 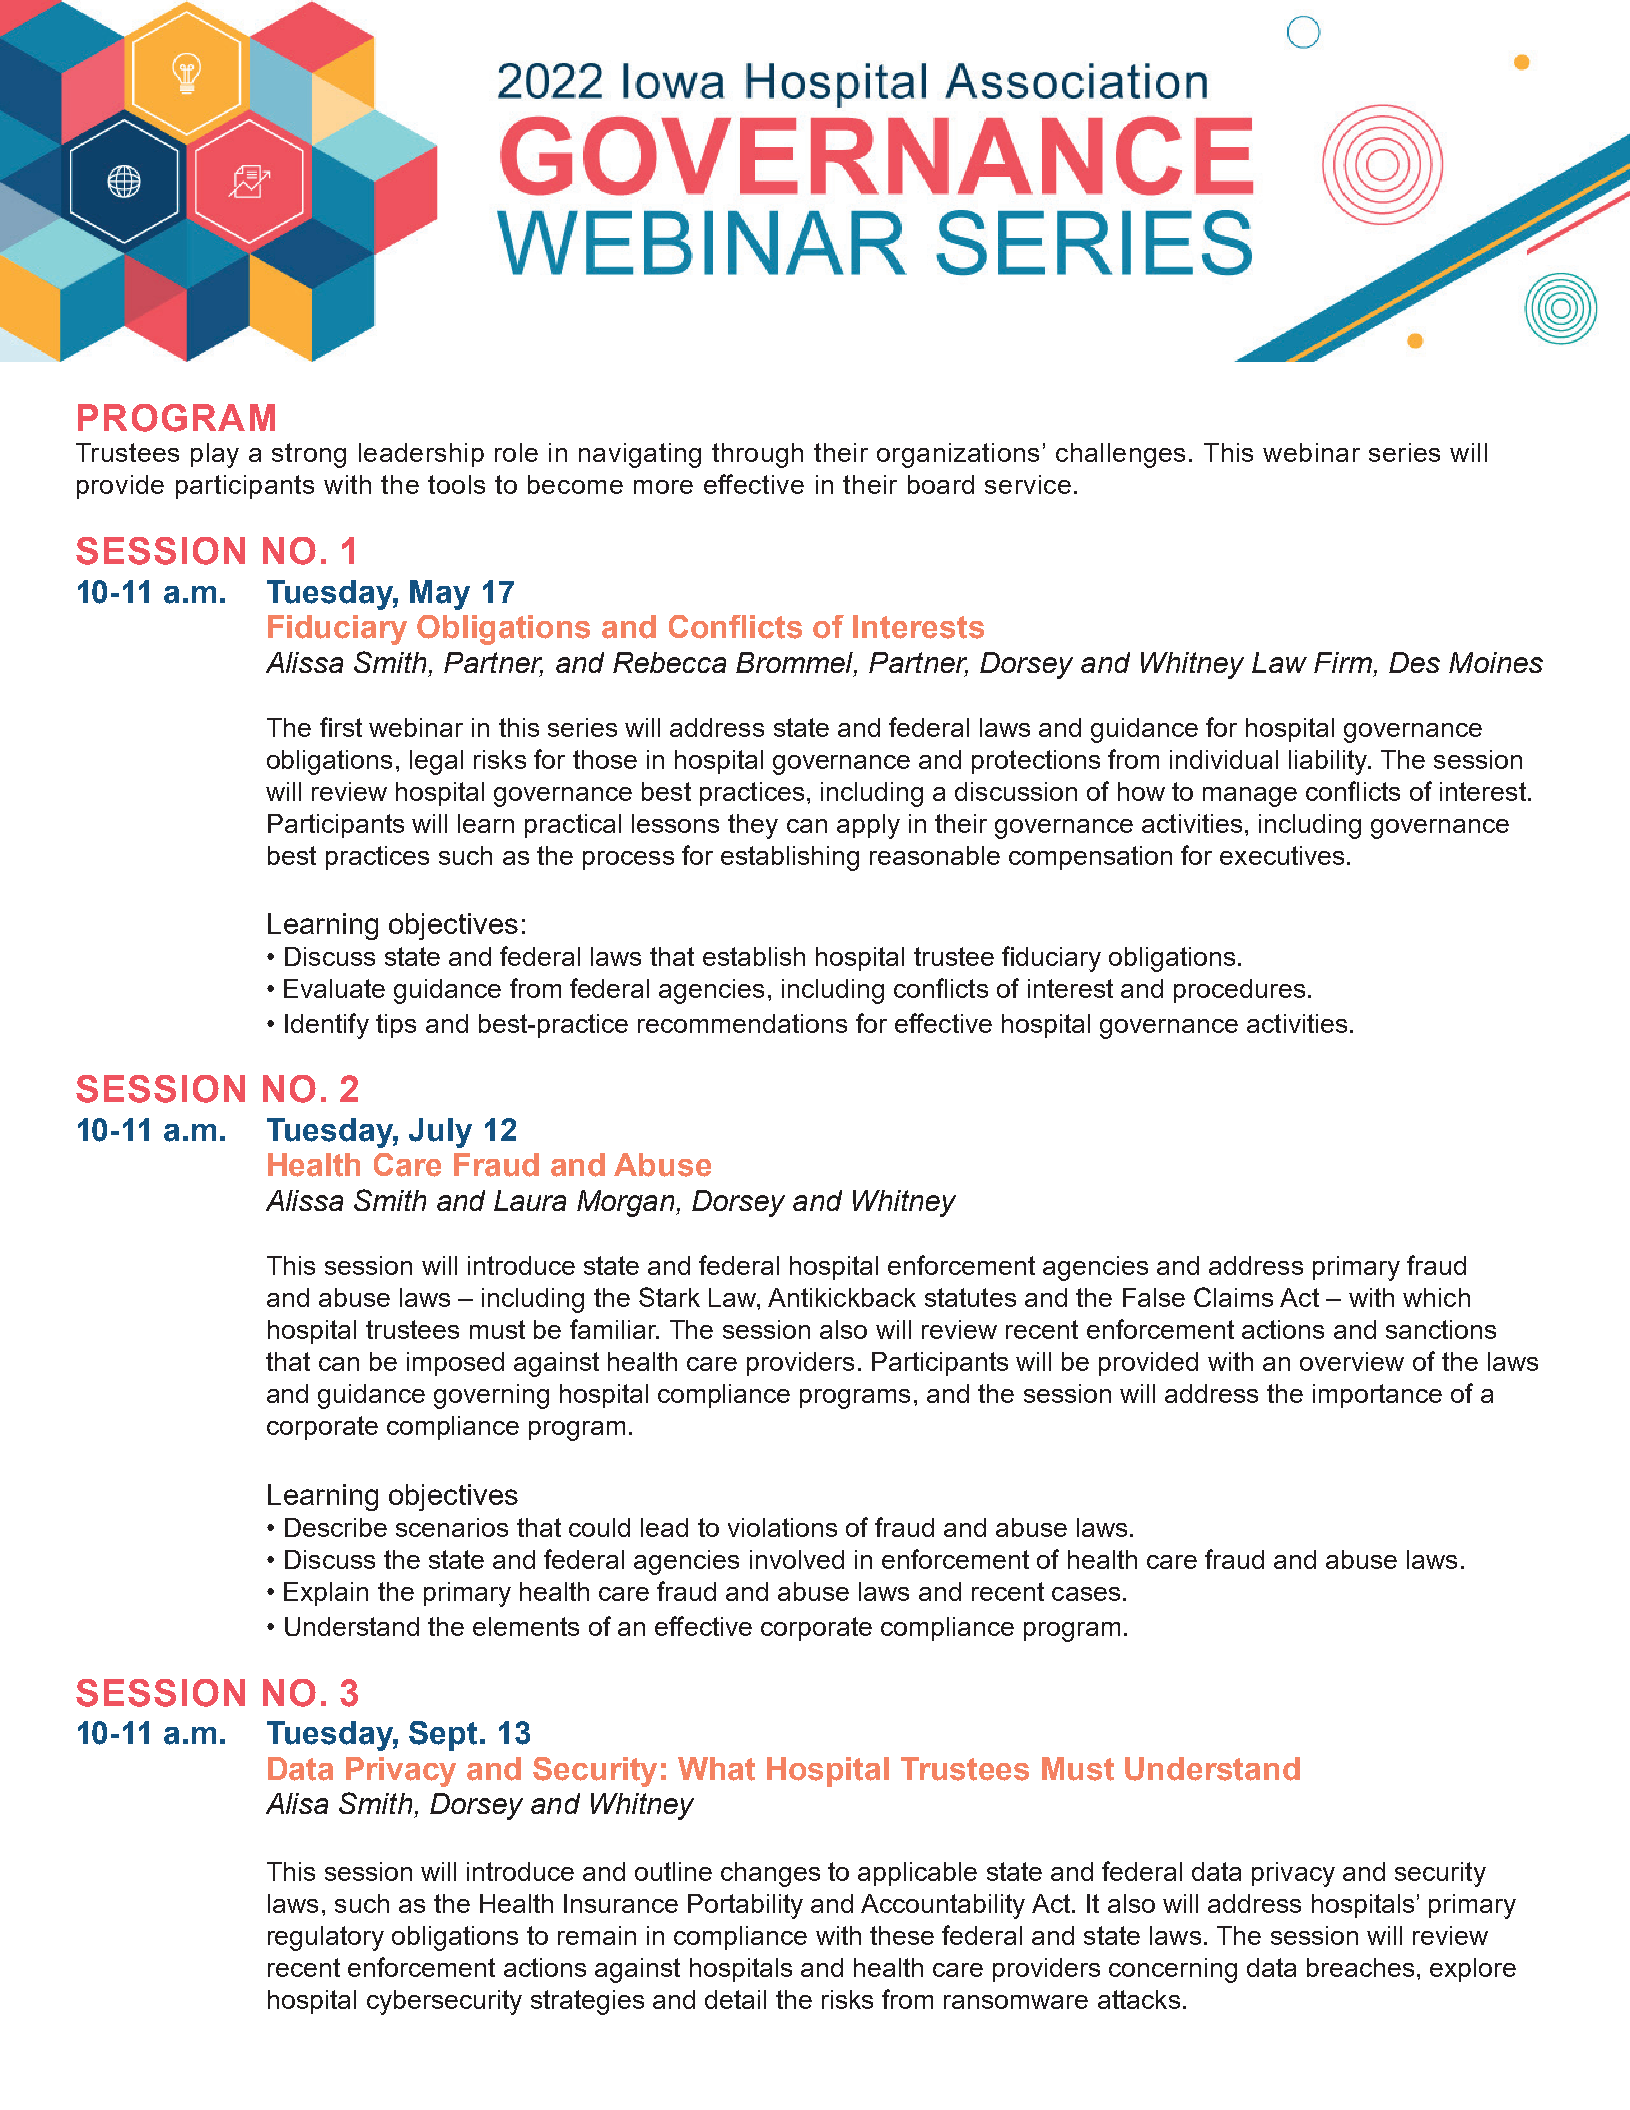 What do you see at coordinates (1120, 455) in the page?
I see `challenges` at bounding box center [1120, 455].
